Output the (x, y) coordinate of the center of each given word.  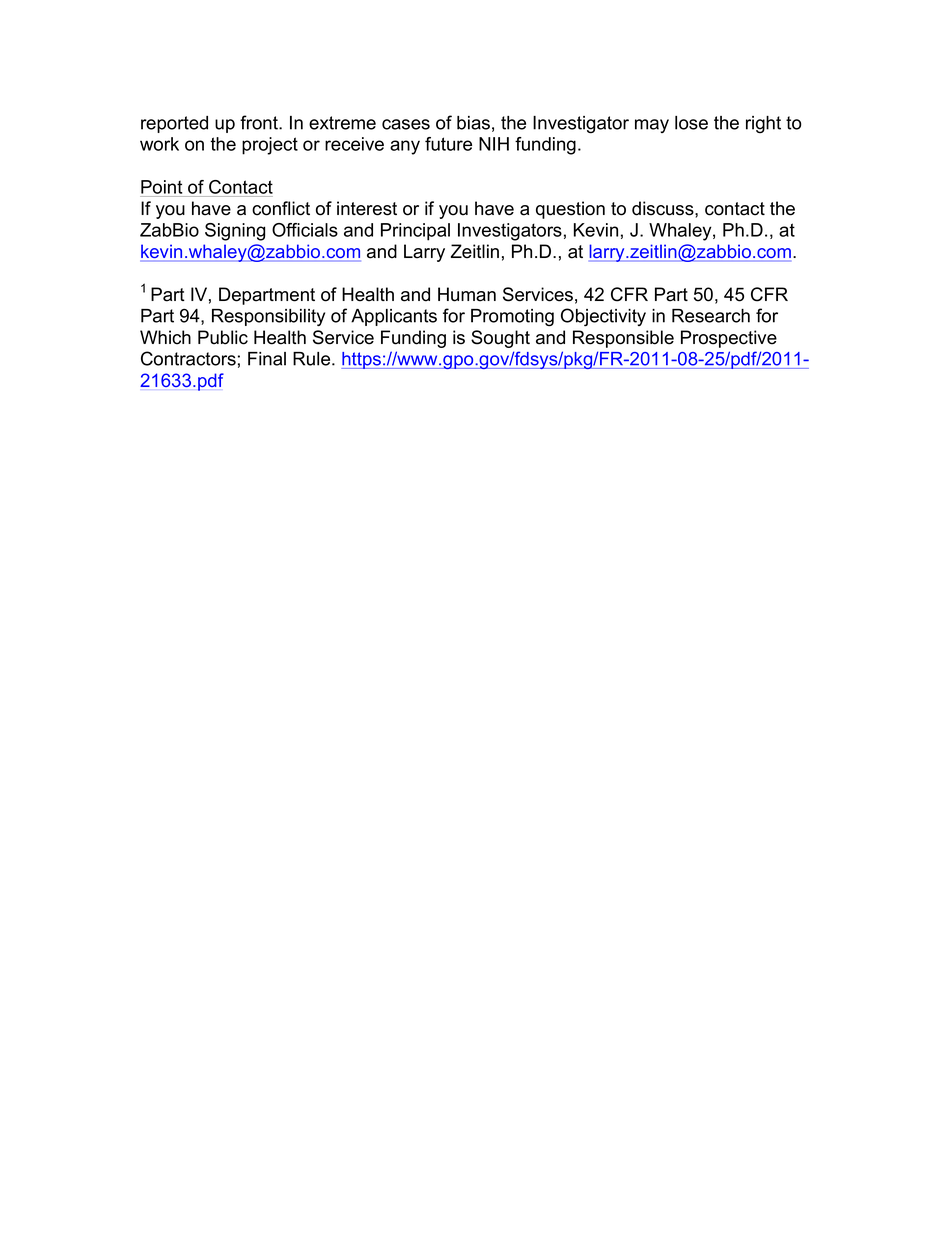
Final (267, 359)
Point (161, 187)
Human (467, 294)
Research (711, 316)
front (260, 122)
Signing (235, 232)
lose (691, 123)
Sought (500, 339)
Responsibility (268, 317)
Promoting (512, 318)
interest (367, 208)
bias (473, 123)
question (570, 210)
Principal (415, 232)
